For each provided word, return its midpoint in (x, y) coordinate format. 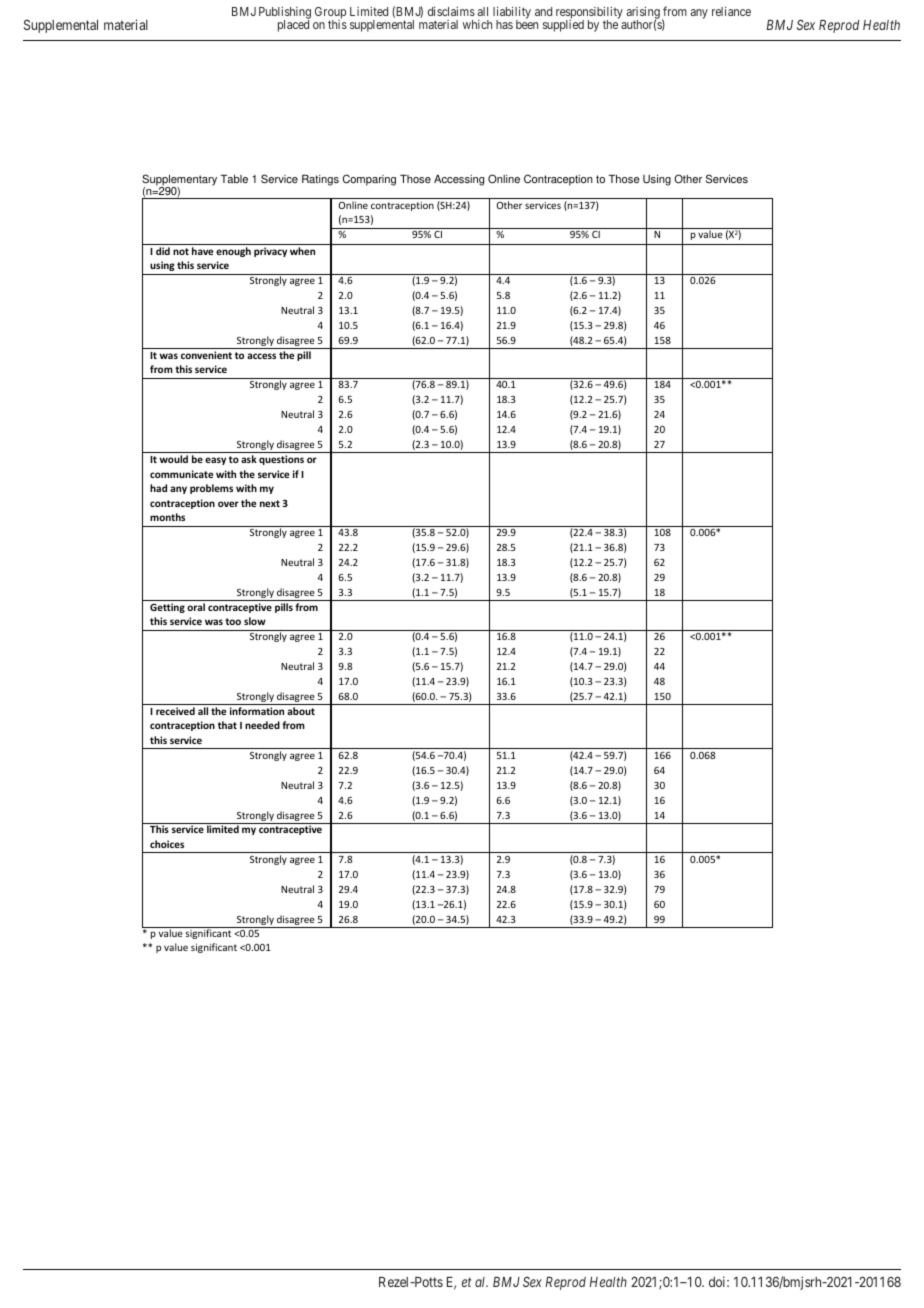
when (302, 251)
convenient (206, 355)
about (301, 711)
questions (281, 460)
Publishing (285, 14)
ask (249, 459)
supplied (563, 25)
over (228, 504)
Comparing (369, 180)
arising (643, 14)
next (270, 503)
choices (167, 844)
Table (234, 179)
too (233, 621)
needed (262, 725)
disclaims (451, 11)
